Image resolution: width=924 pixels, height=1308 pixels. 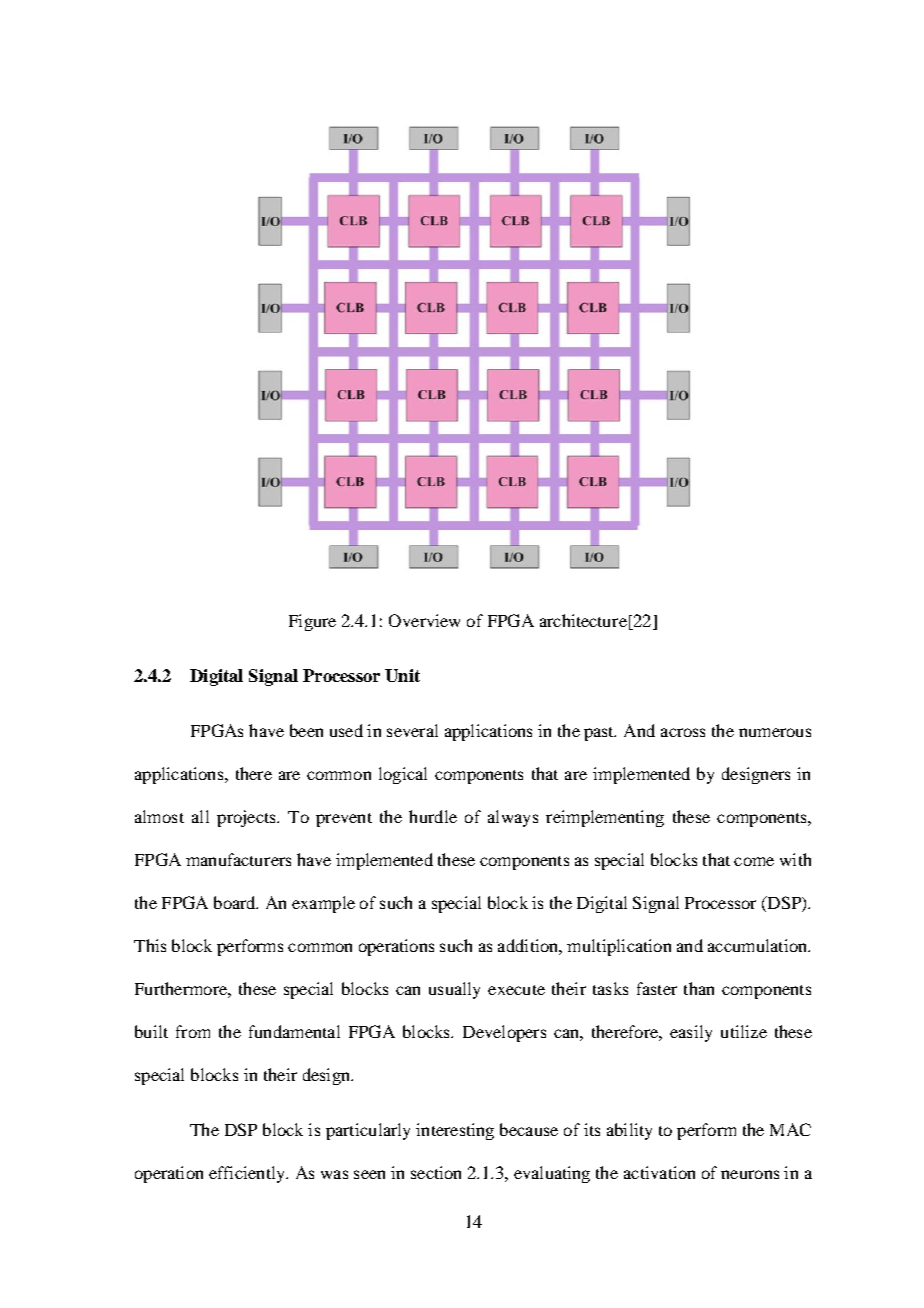 I want to click on usually, so click(x=454, y=990).
